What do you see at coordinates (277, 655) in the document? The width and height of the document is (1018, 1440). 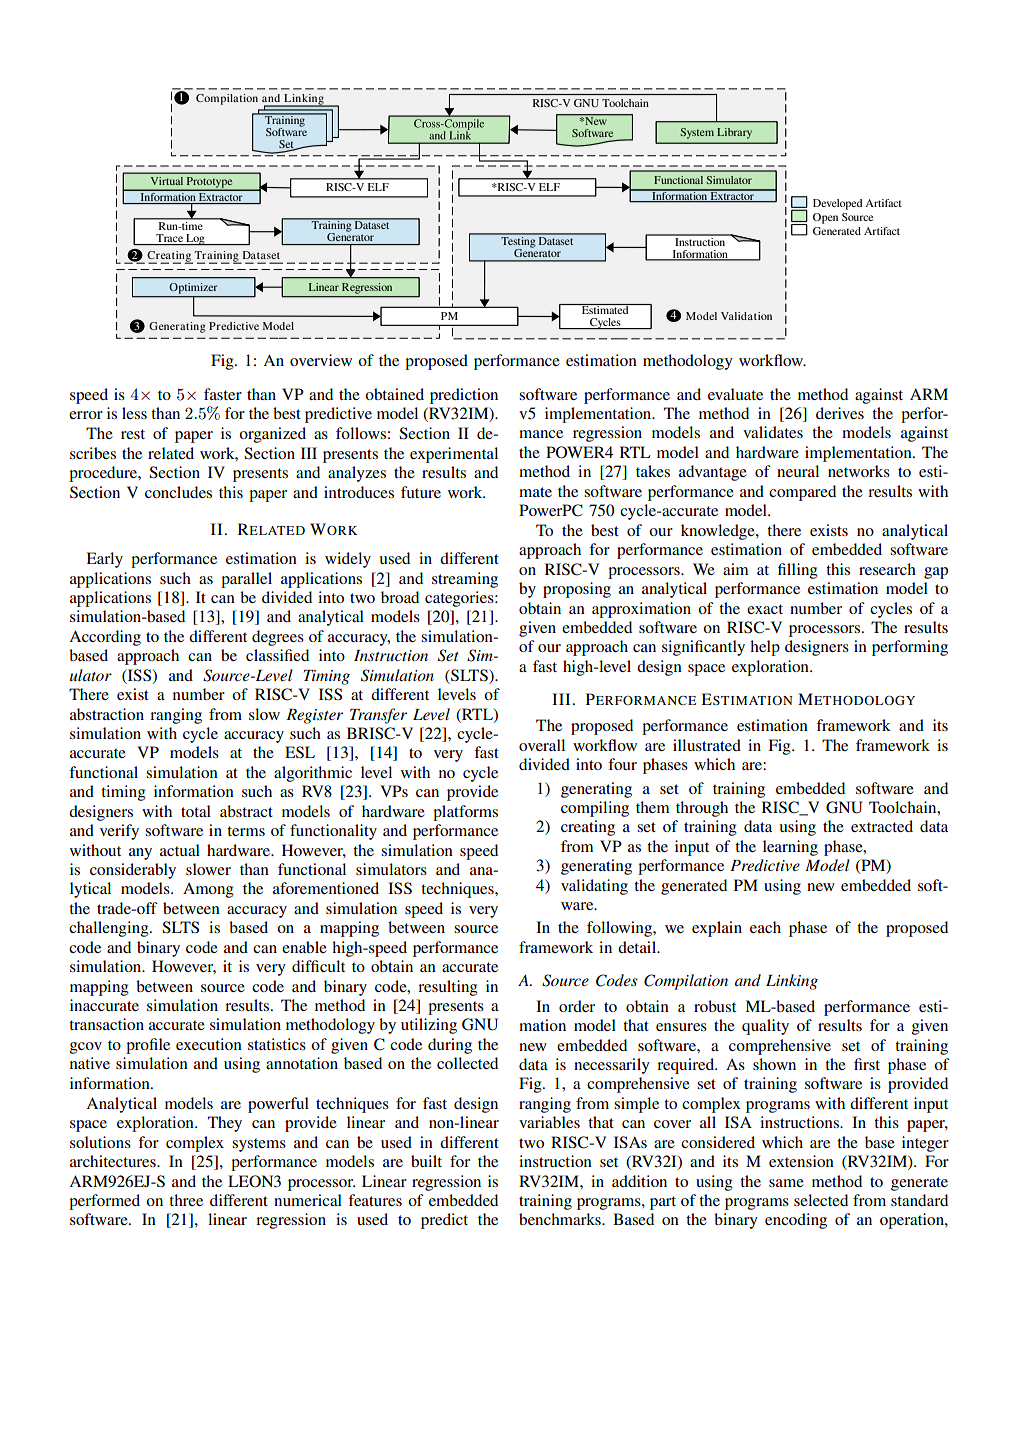 I see `classified` at bounding box center [277, 655].
